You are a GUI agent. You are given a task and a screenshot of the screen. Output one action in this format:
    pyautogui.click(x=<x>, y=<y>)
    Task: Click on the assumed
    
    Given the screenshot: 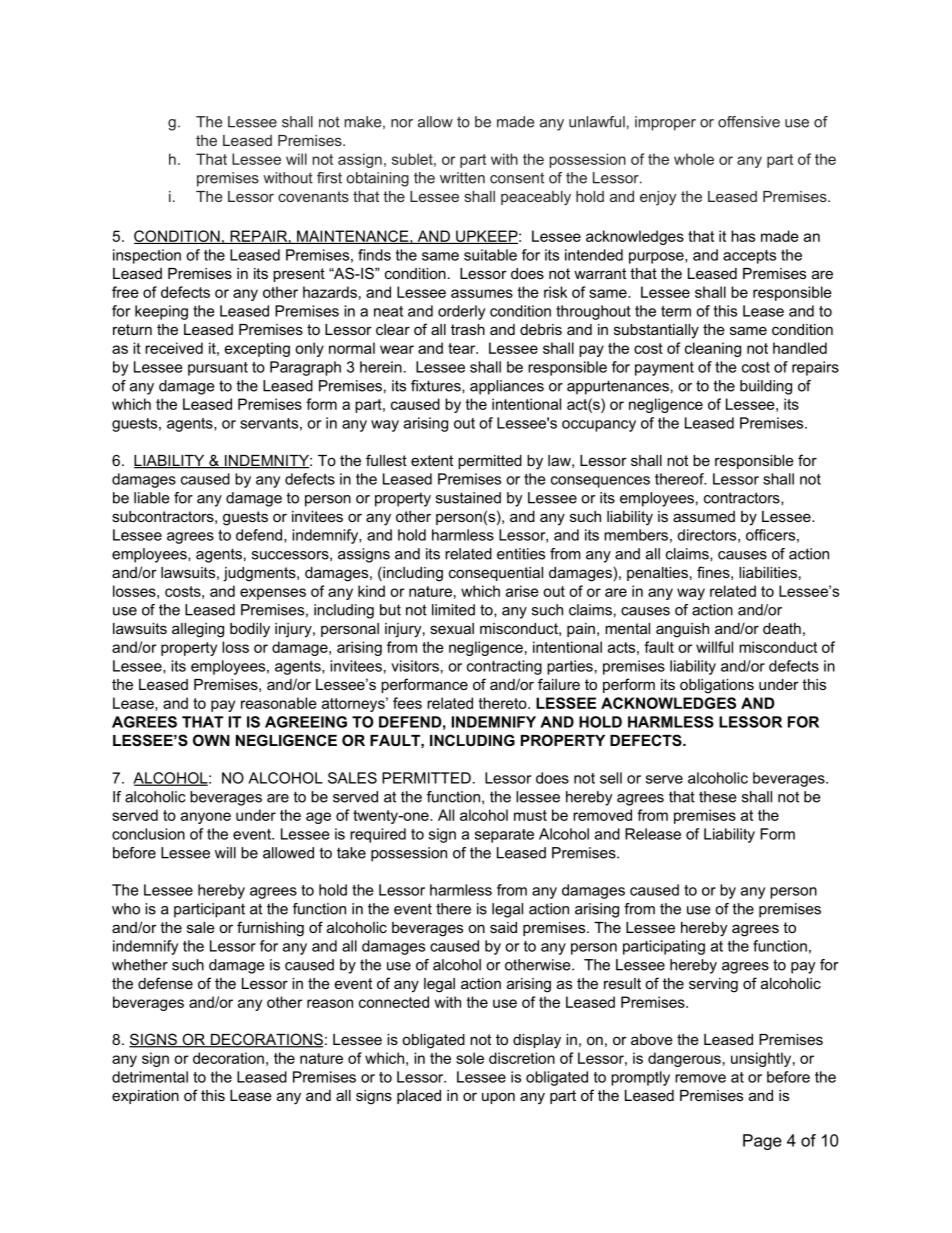 What is the action you would take?
    pyautogui.click(x=704, y=516)
